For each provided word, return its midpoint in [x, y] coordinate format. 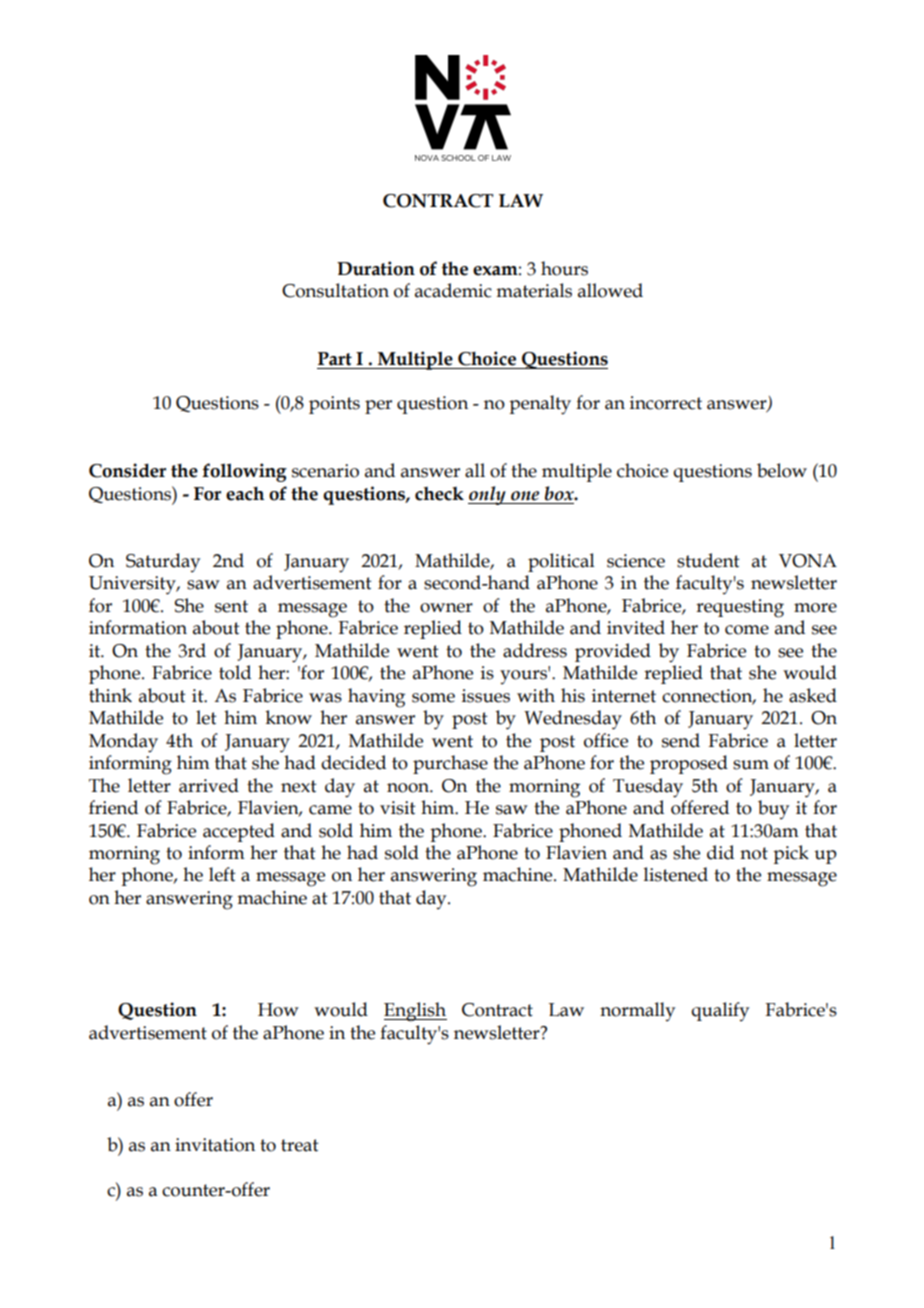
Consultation [335, 290]
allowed [610, 290]
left [222, 874]
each [245, 494]
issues [486, 696]
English [415, 1012]
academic [453, 290]
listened [676, 874]
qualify [720, 1011]
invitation [215, 1145]
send [681, 740]
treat [300, 1145]
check [439, 494]
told [235, 672]
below [782, 470]
